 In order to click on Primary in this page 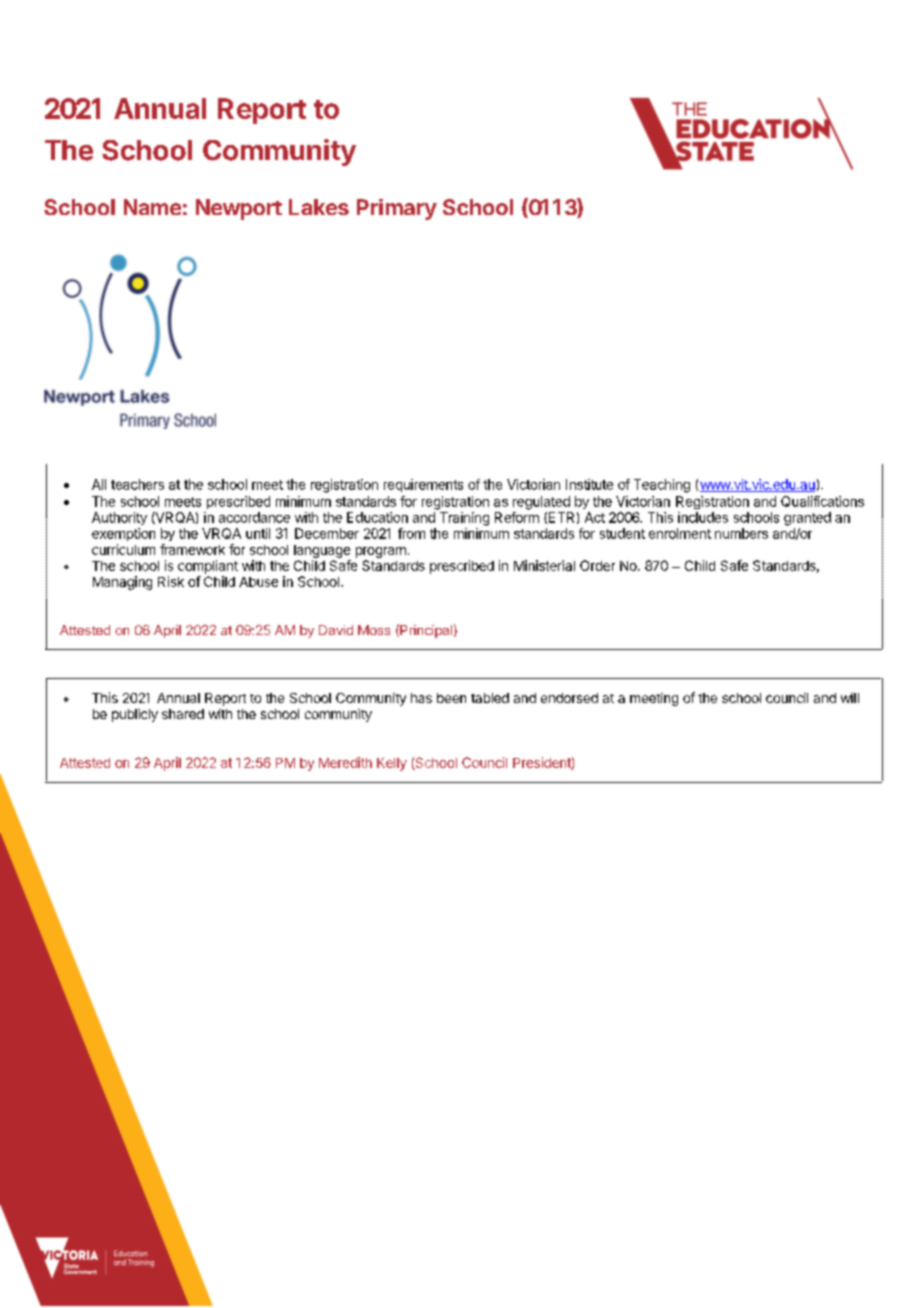, I will do `click(397, 209)`.
